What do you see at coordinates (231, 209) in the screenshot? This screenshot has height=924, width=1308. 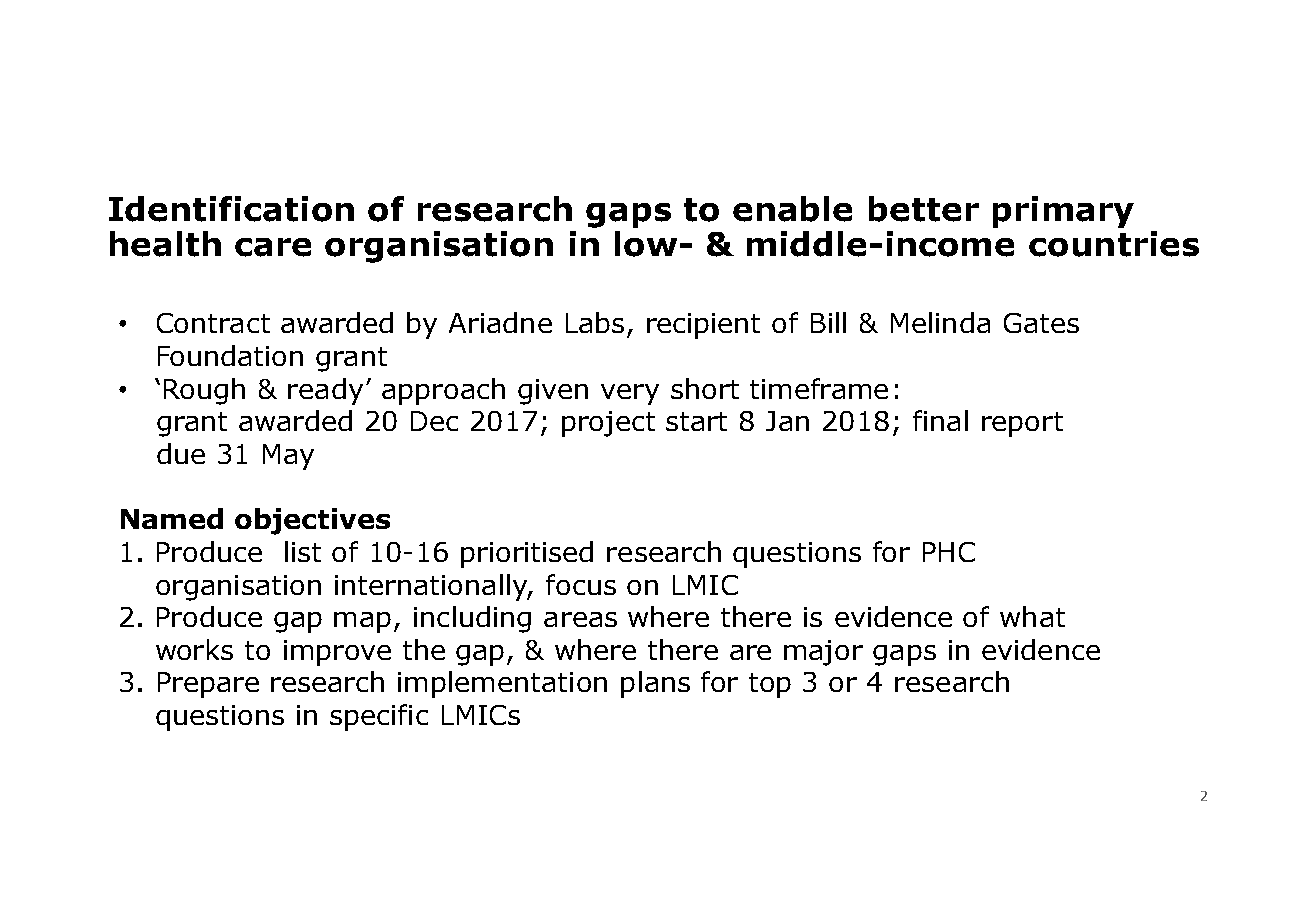 I see `Identification` at bounding box center [231, 209].
